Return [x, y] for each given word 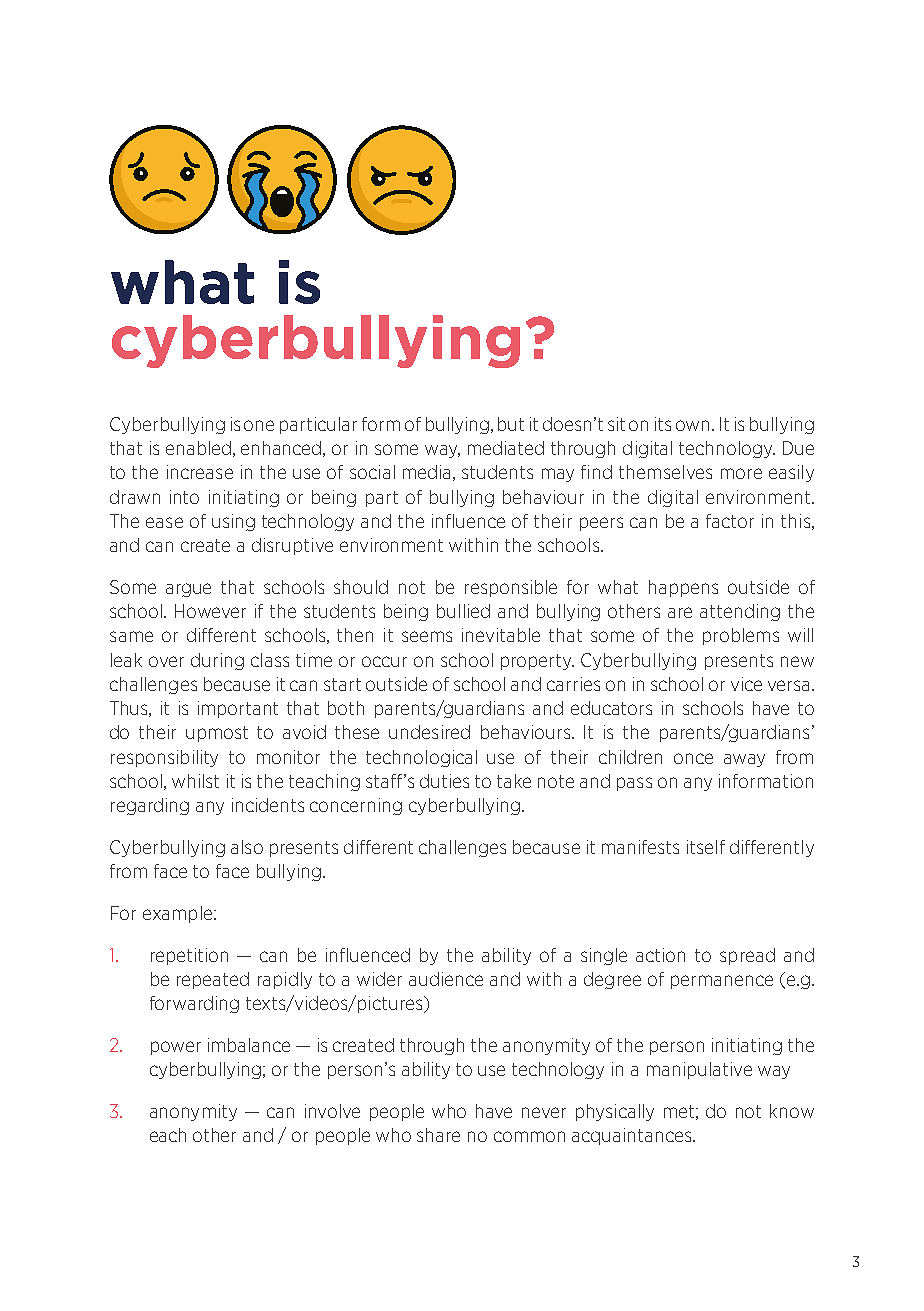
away [744, 760]
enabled [200, 449]
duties [444, 781]
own [694, 425]
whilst [195, 781]
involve [332, 1111]
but [511, 424]
